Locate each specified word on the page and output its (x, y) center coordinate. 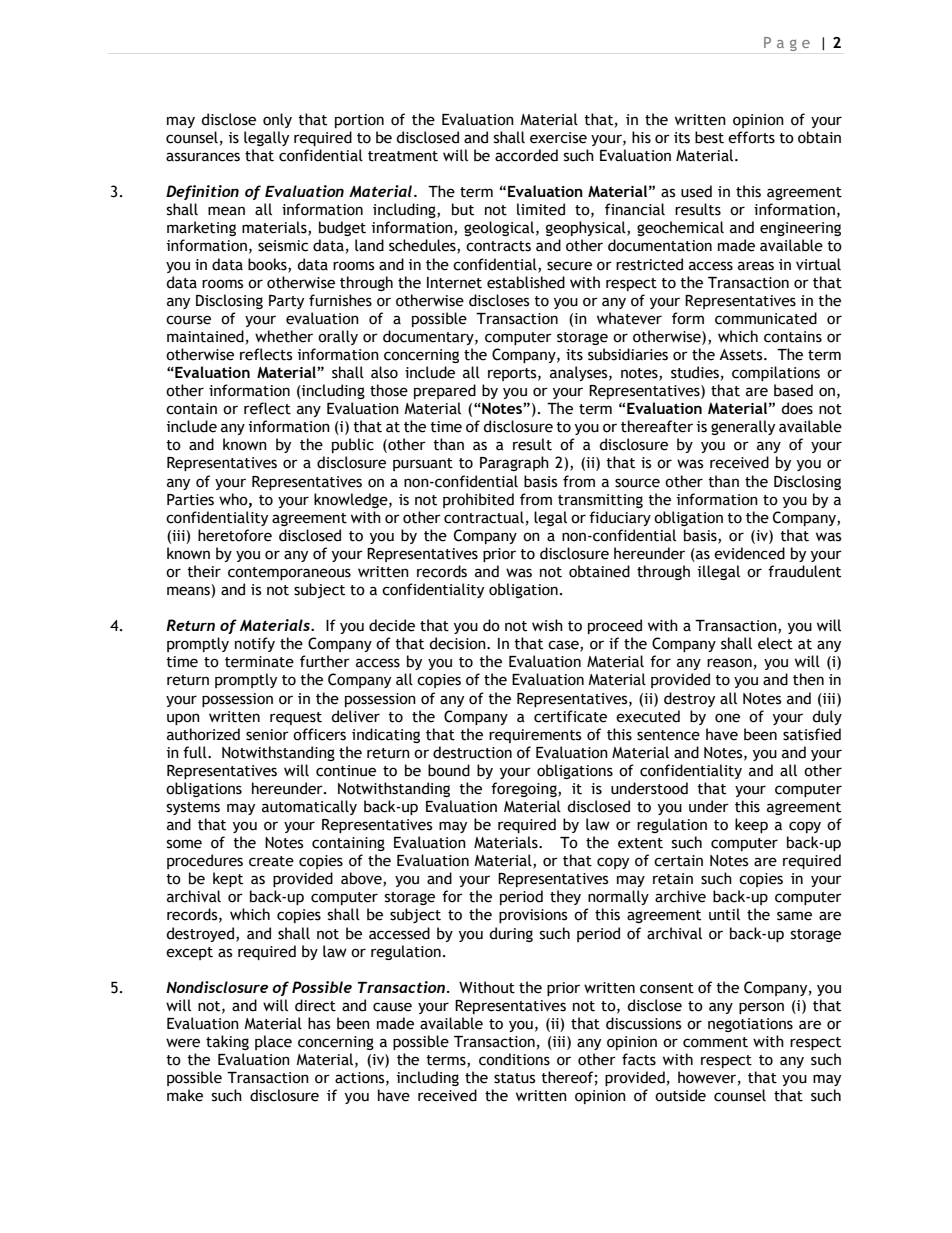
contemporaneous (289, 573)
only (277, 120)
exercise (558, 138)
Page (787, 44)
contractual (484, 517)
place (273, 1042)
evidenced (749, 553)
